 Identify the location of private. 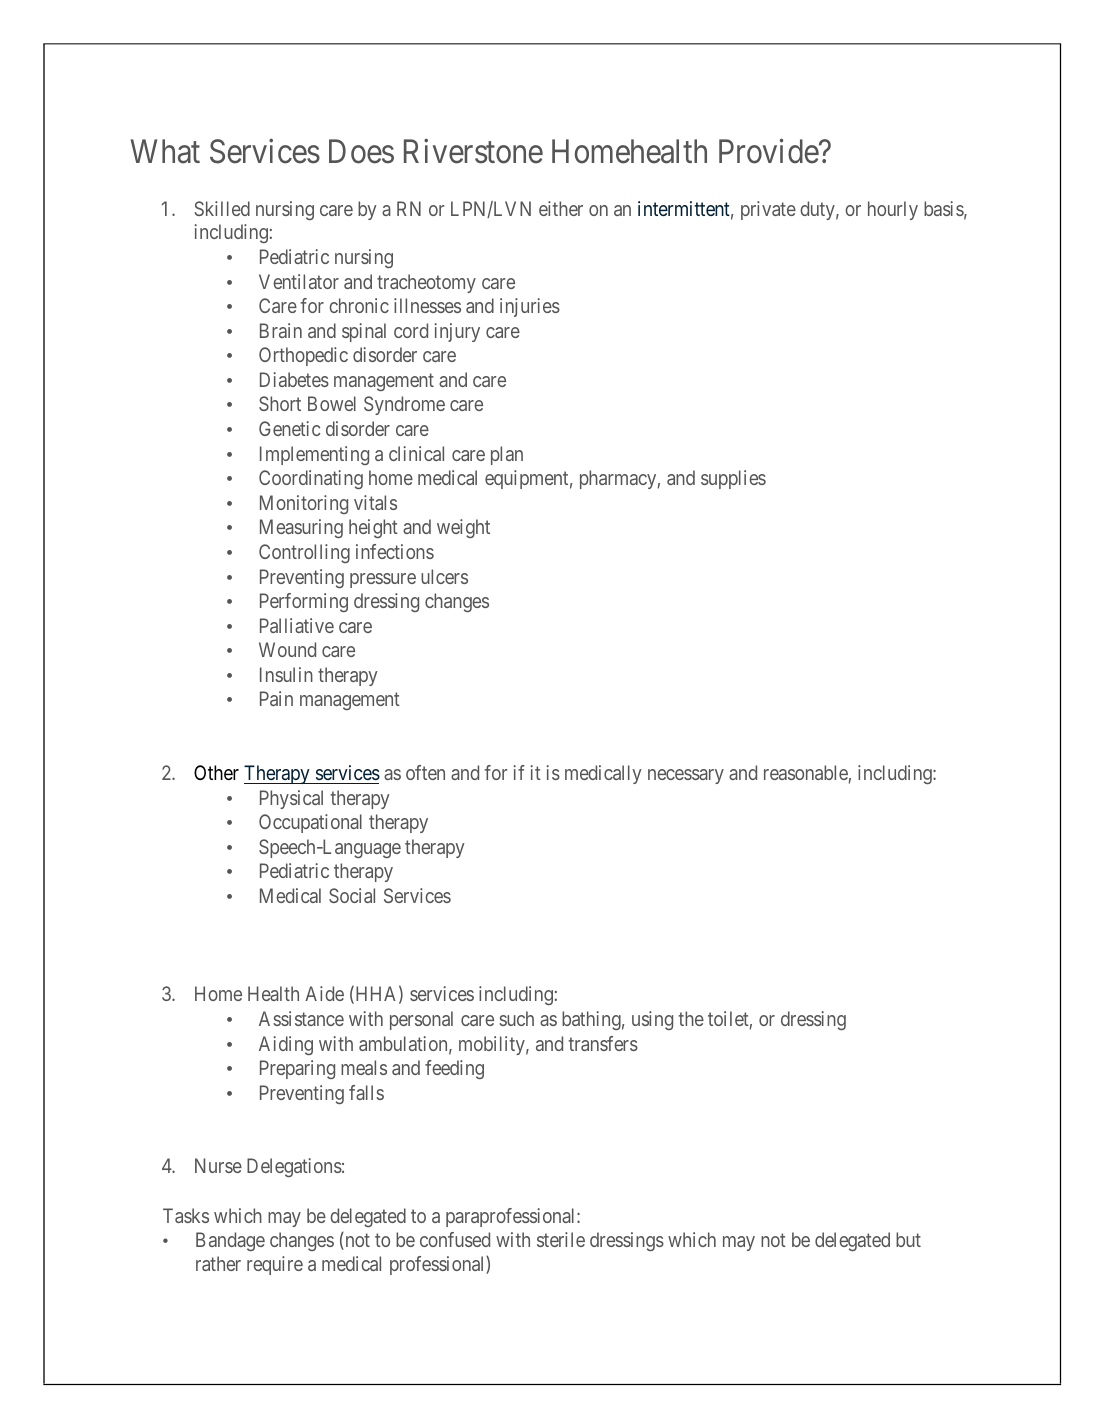
(768, 210).
